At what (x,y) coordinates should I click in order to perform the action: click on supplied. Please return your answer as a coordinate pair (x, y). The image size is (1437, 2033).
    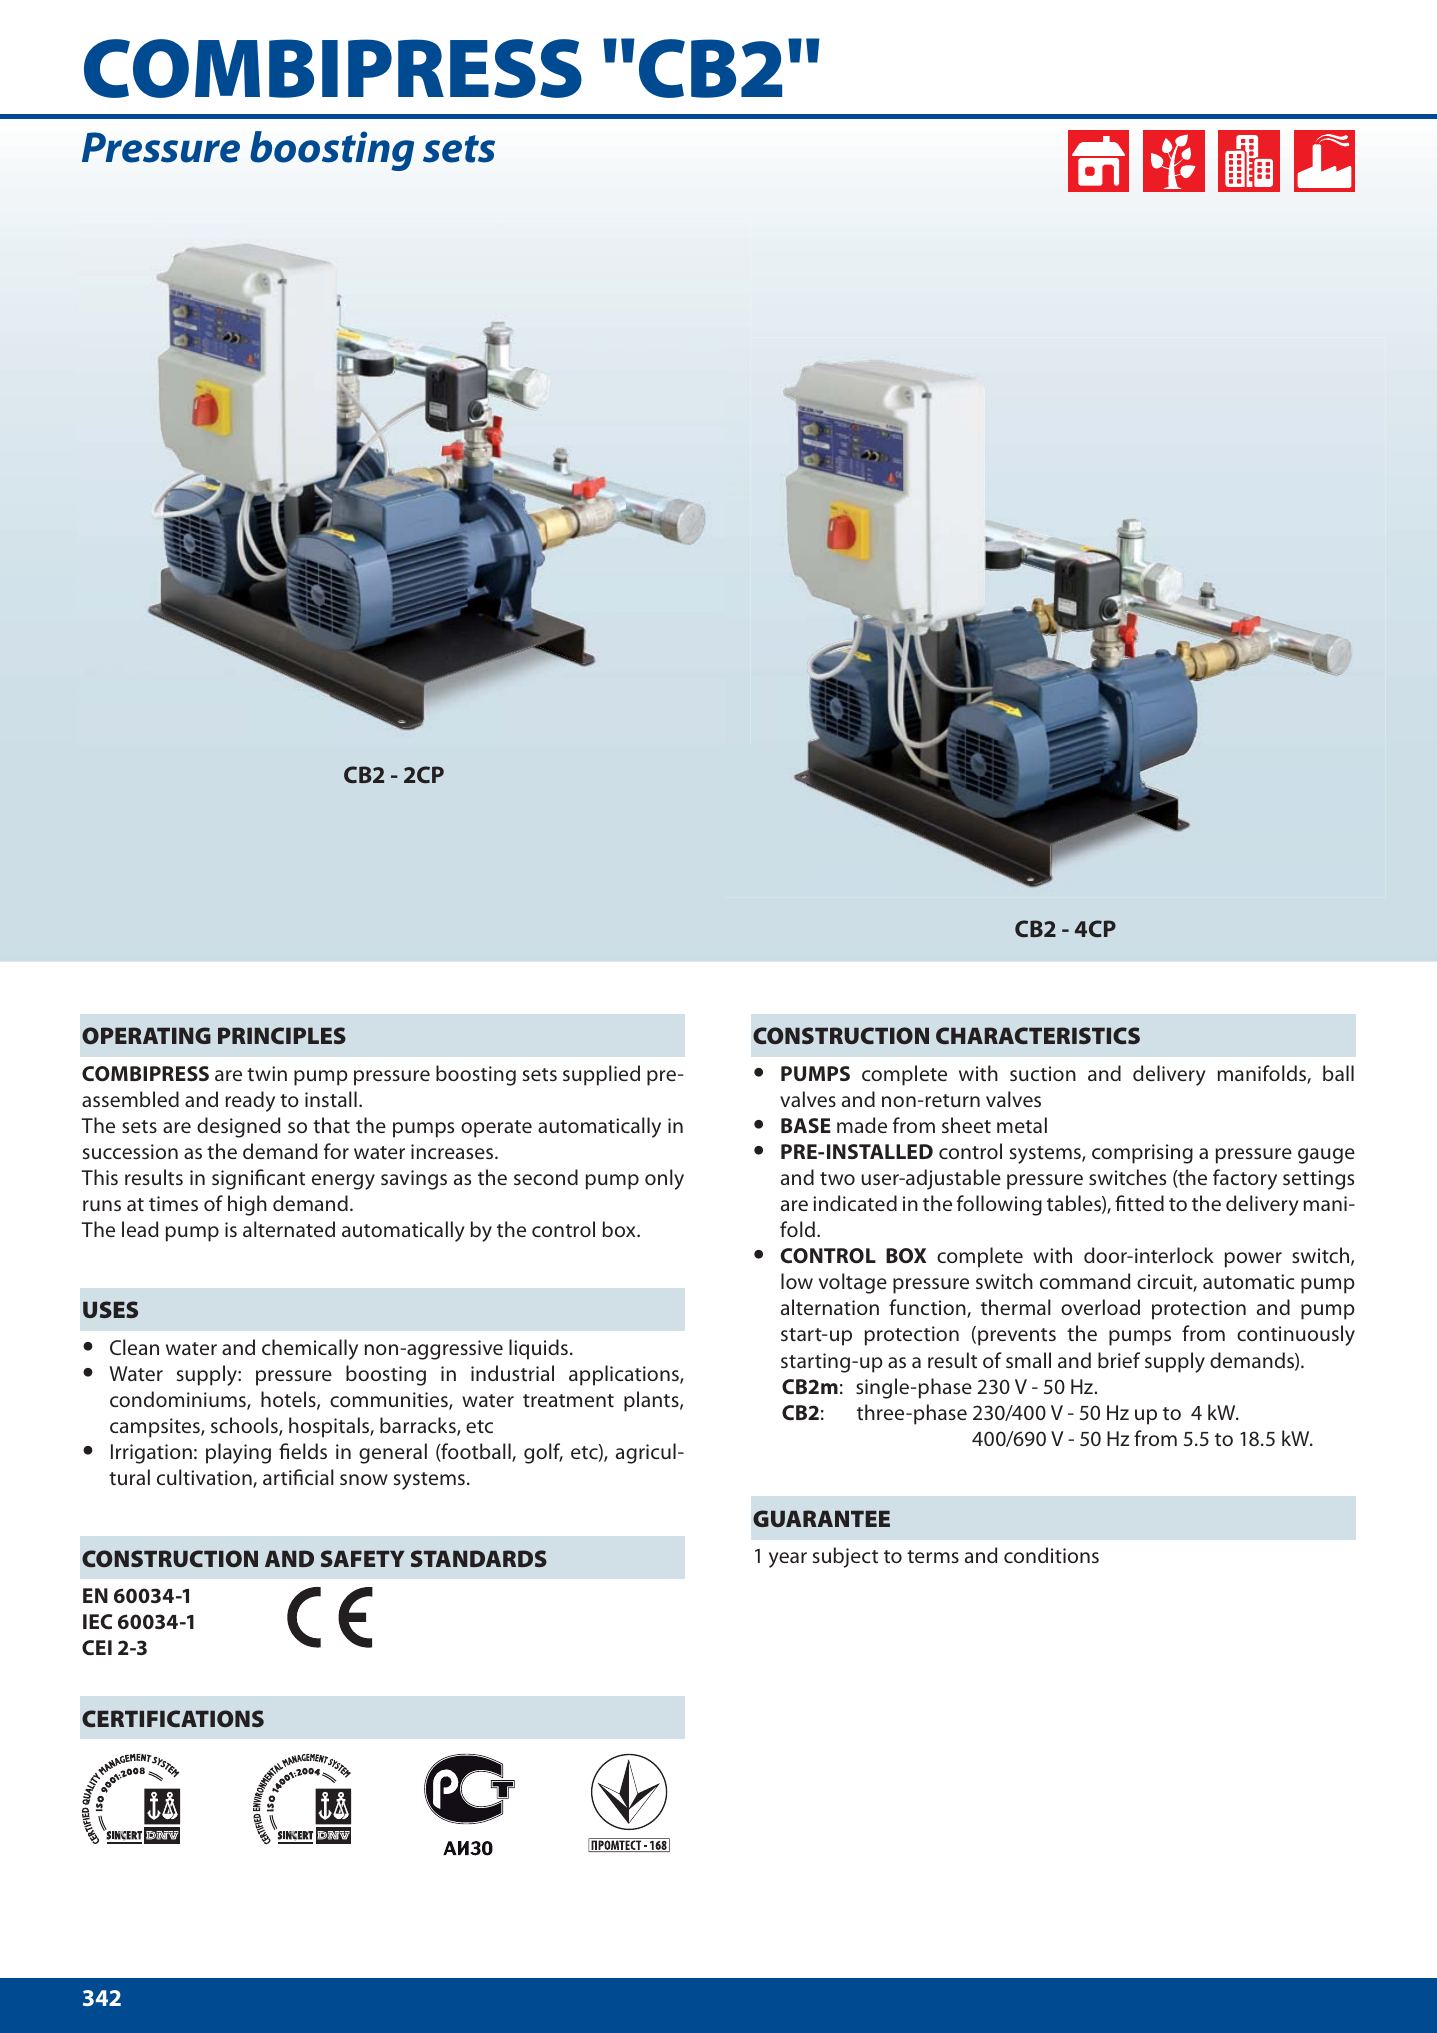
    Looking at the image, I should click on (601, 1075).
